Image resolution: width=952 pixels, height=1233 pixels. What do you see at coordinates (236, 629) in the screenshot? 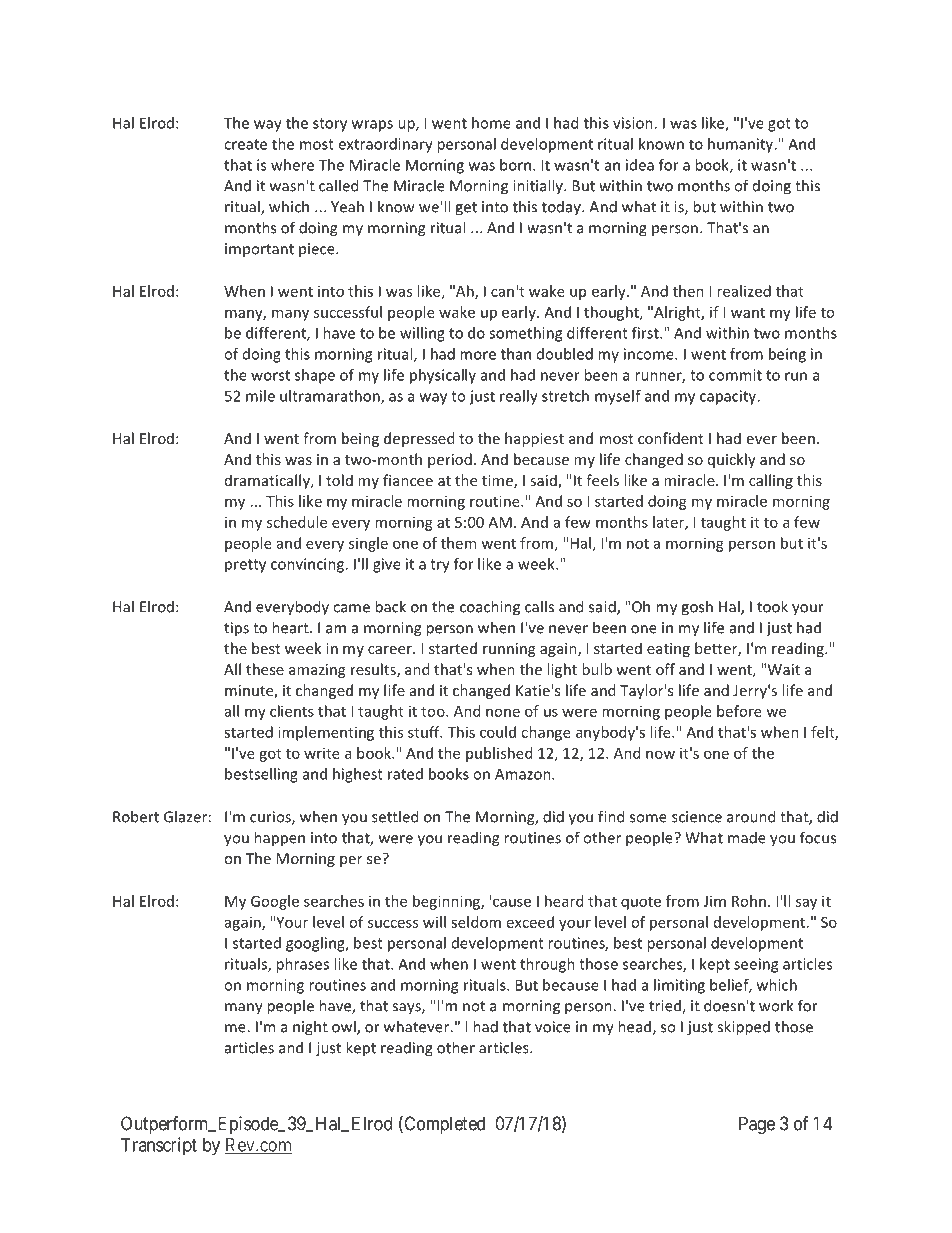
I see `tips` at bounding box center [236, 629].
